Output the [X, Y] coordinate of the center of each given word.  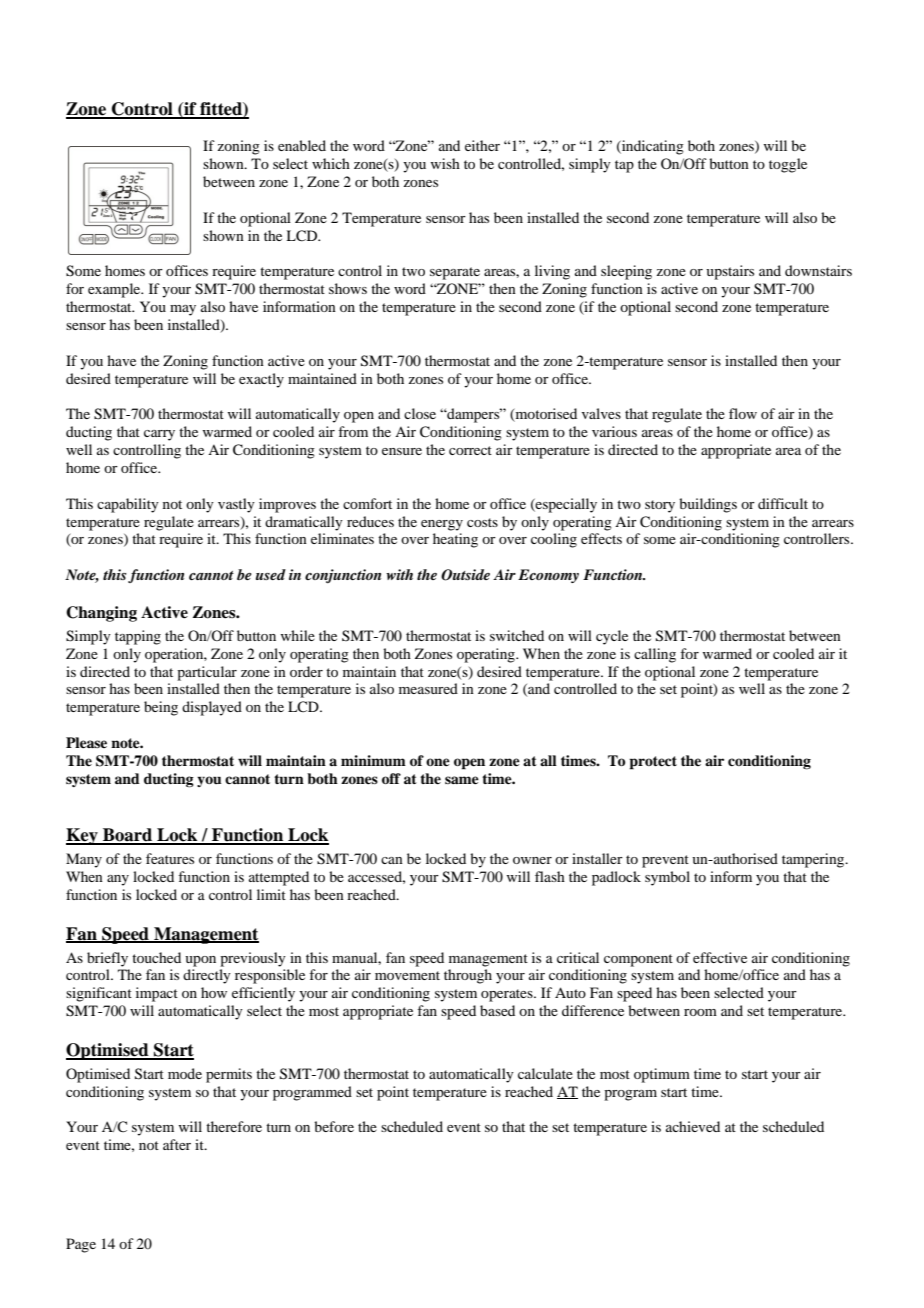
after [177, 1144]
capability [128, 505]
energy [442, 525]
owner [532, 860]
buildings [708, 505]
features [170, 858]
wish [445, 163]
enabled [302, 145]
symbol [667, 878]
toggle [788, 165]
